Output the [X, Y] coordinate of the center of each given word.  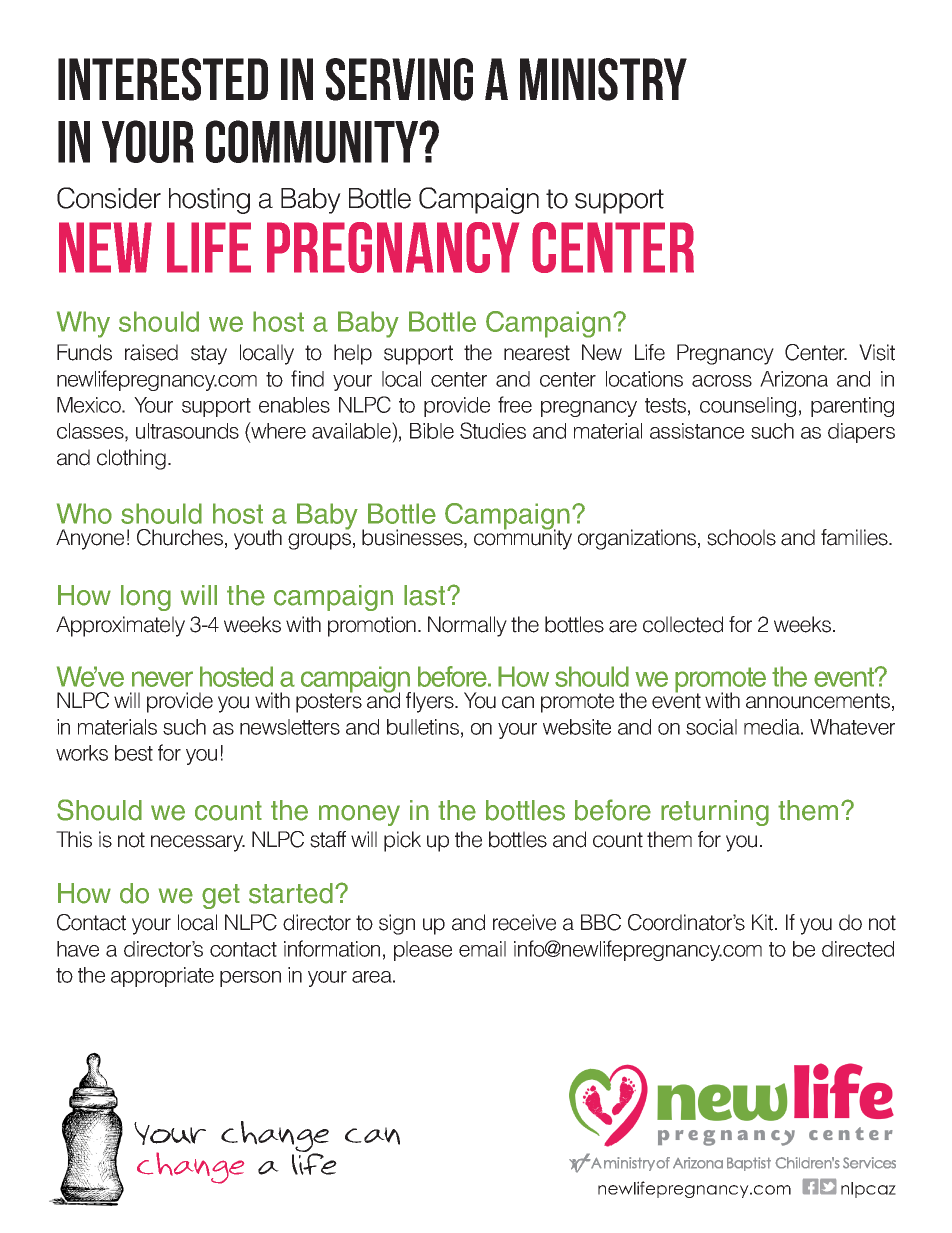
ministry [603, 79]
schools [741, 537]
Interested [163, 79]
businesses [413, 538]
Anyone [90, 539]
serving [399, 79]
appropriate [162, 977]
